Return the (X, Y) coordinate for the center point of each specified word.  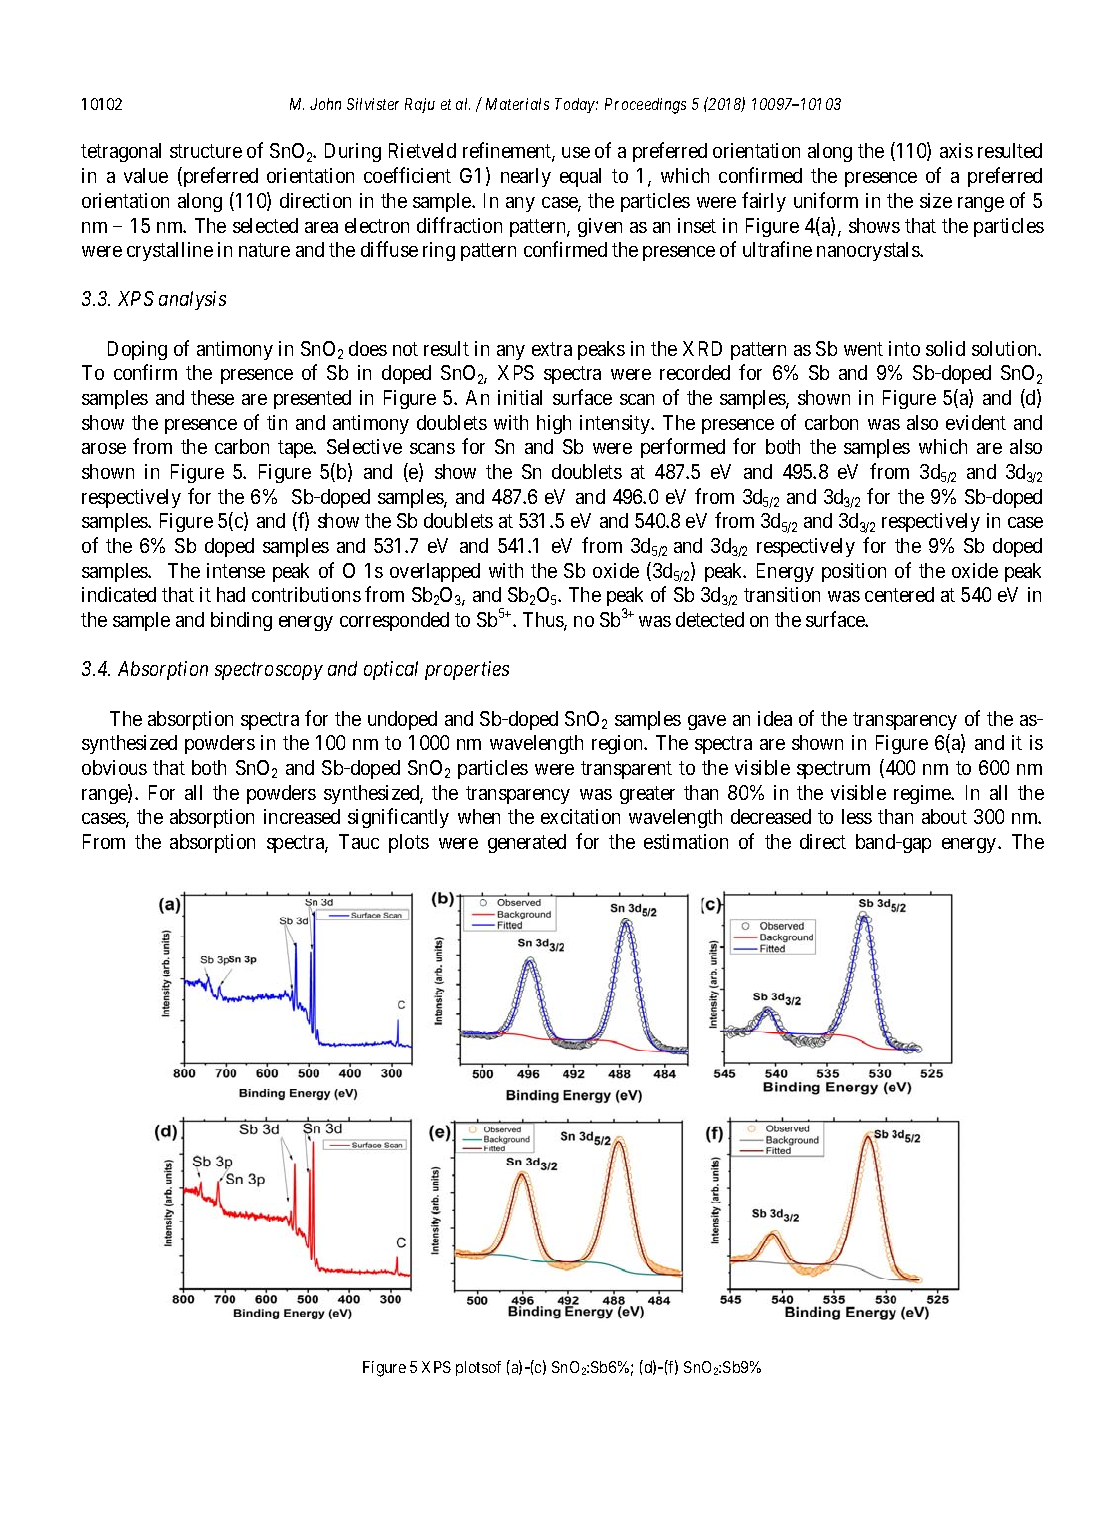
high (554, 424)
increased (302, 816)
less (857, 816)
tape (296, 449)
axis (956, 150)
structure (206, 151)
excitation (580, 816)
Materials (517, 104)
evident (976, 422)
